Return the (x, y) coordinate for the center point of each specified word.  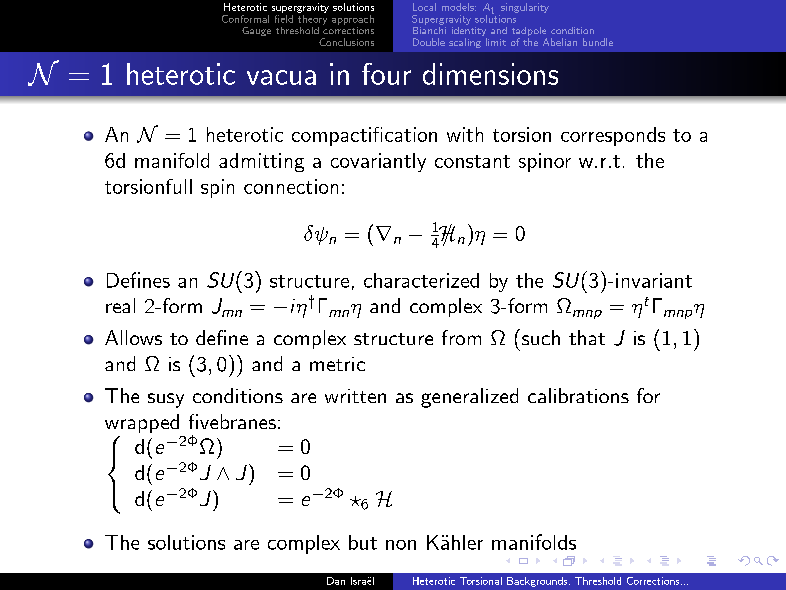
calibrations (578, 395)
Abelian (560, 42)
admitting (261, 162)
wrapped (142, 423)
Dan (336, 581)
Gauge (256, 31)
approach (353, 20)
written (355, 396)
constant (472, 161)
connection (291, 186)
